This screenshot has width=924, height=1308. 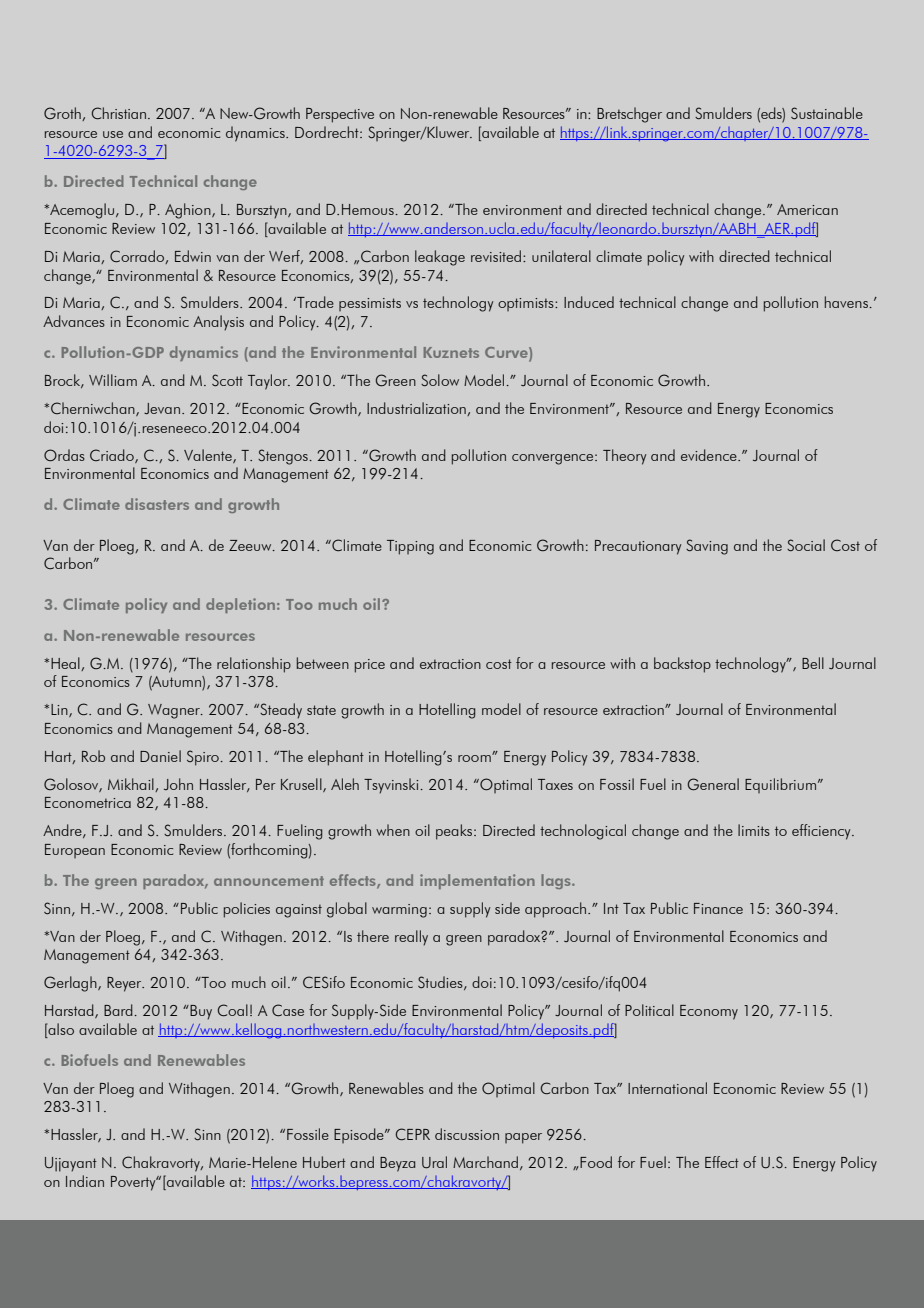 What do you see at coordinates (467, 1134) in the screenshot?
I see `discussion` at bounding box center [467, 1134].
